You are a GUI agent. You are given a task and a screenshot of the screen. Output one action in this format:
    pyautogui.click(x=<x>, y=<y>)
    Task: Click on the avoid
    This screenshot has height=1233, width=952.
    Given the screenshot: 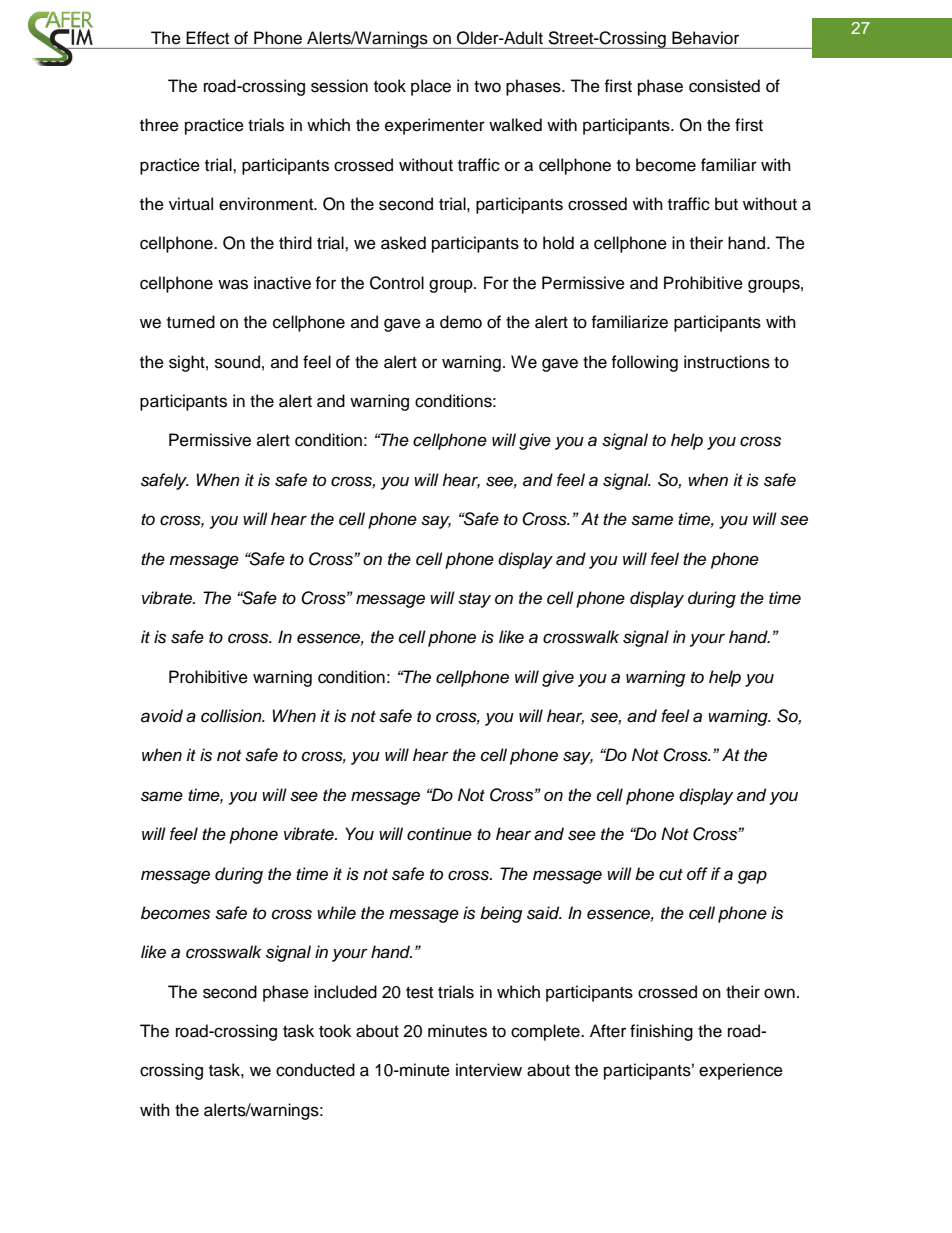 What is the action you would take?
    pyautogui.click(x=162, y=716)
